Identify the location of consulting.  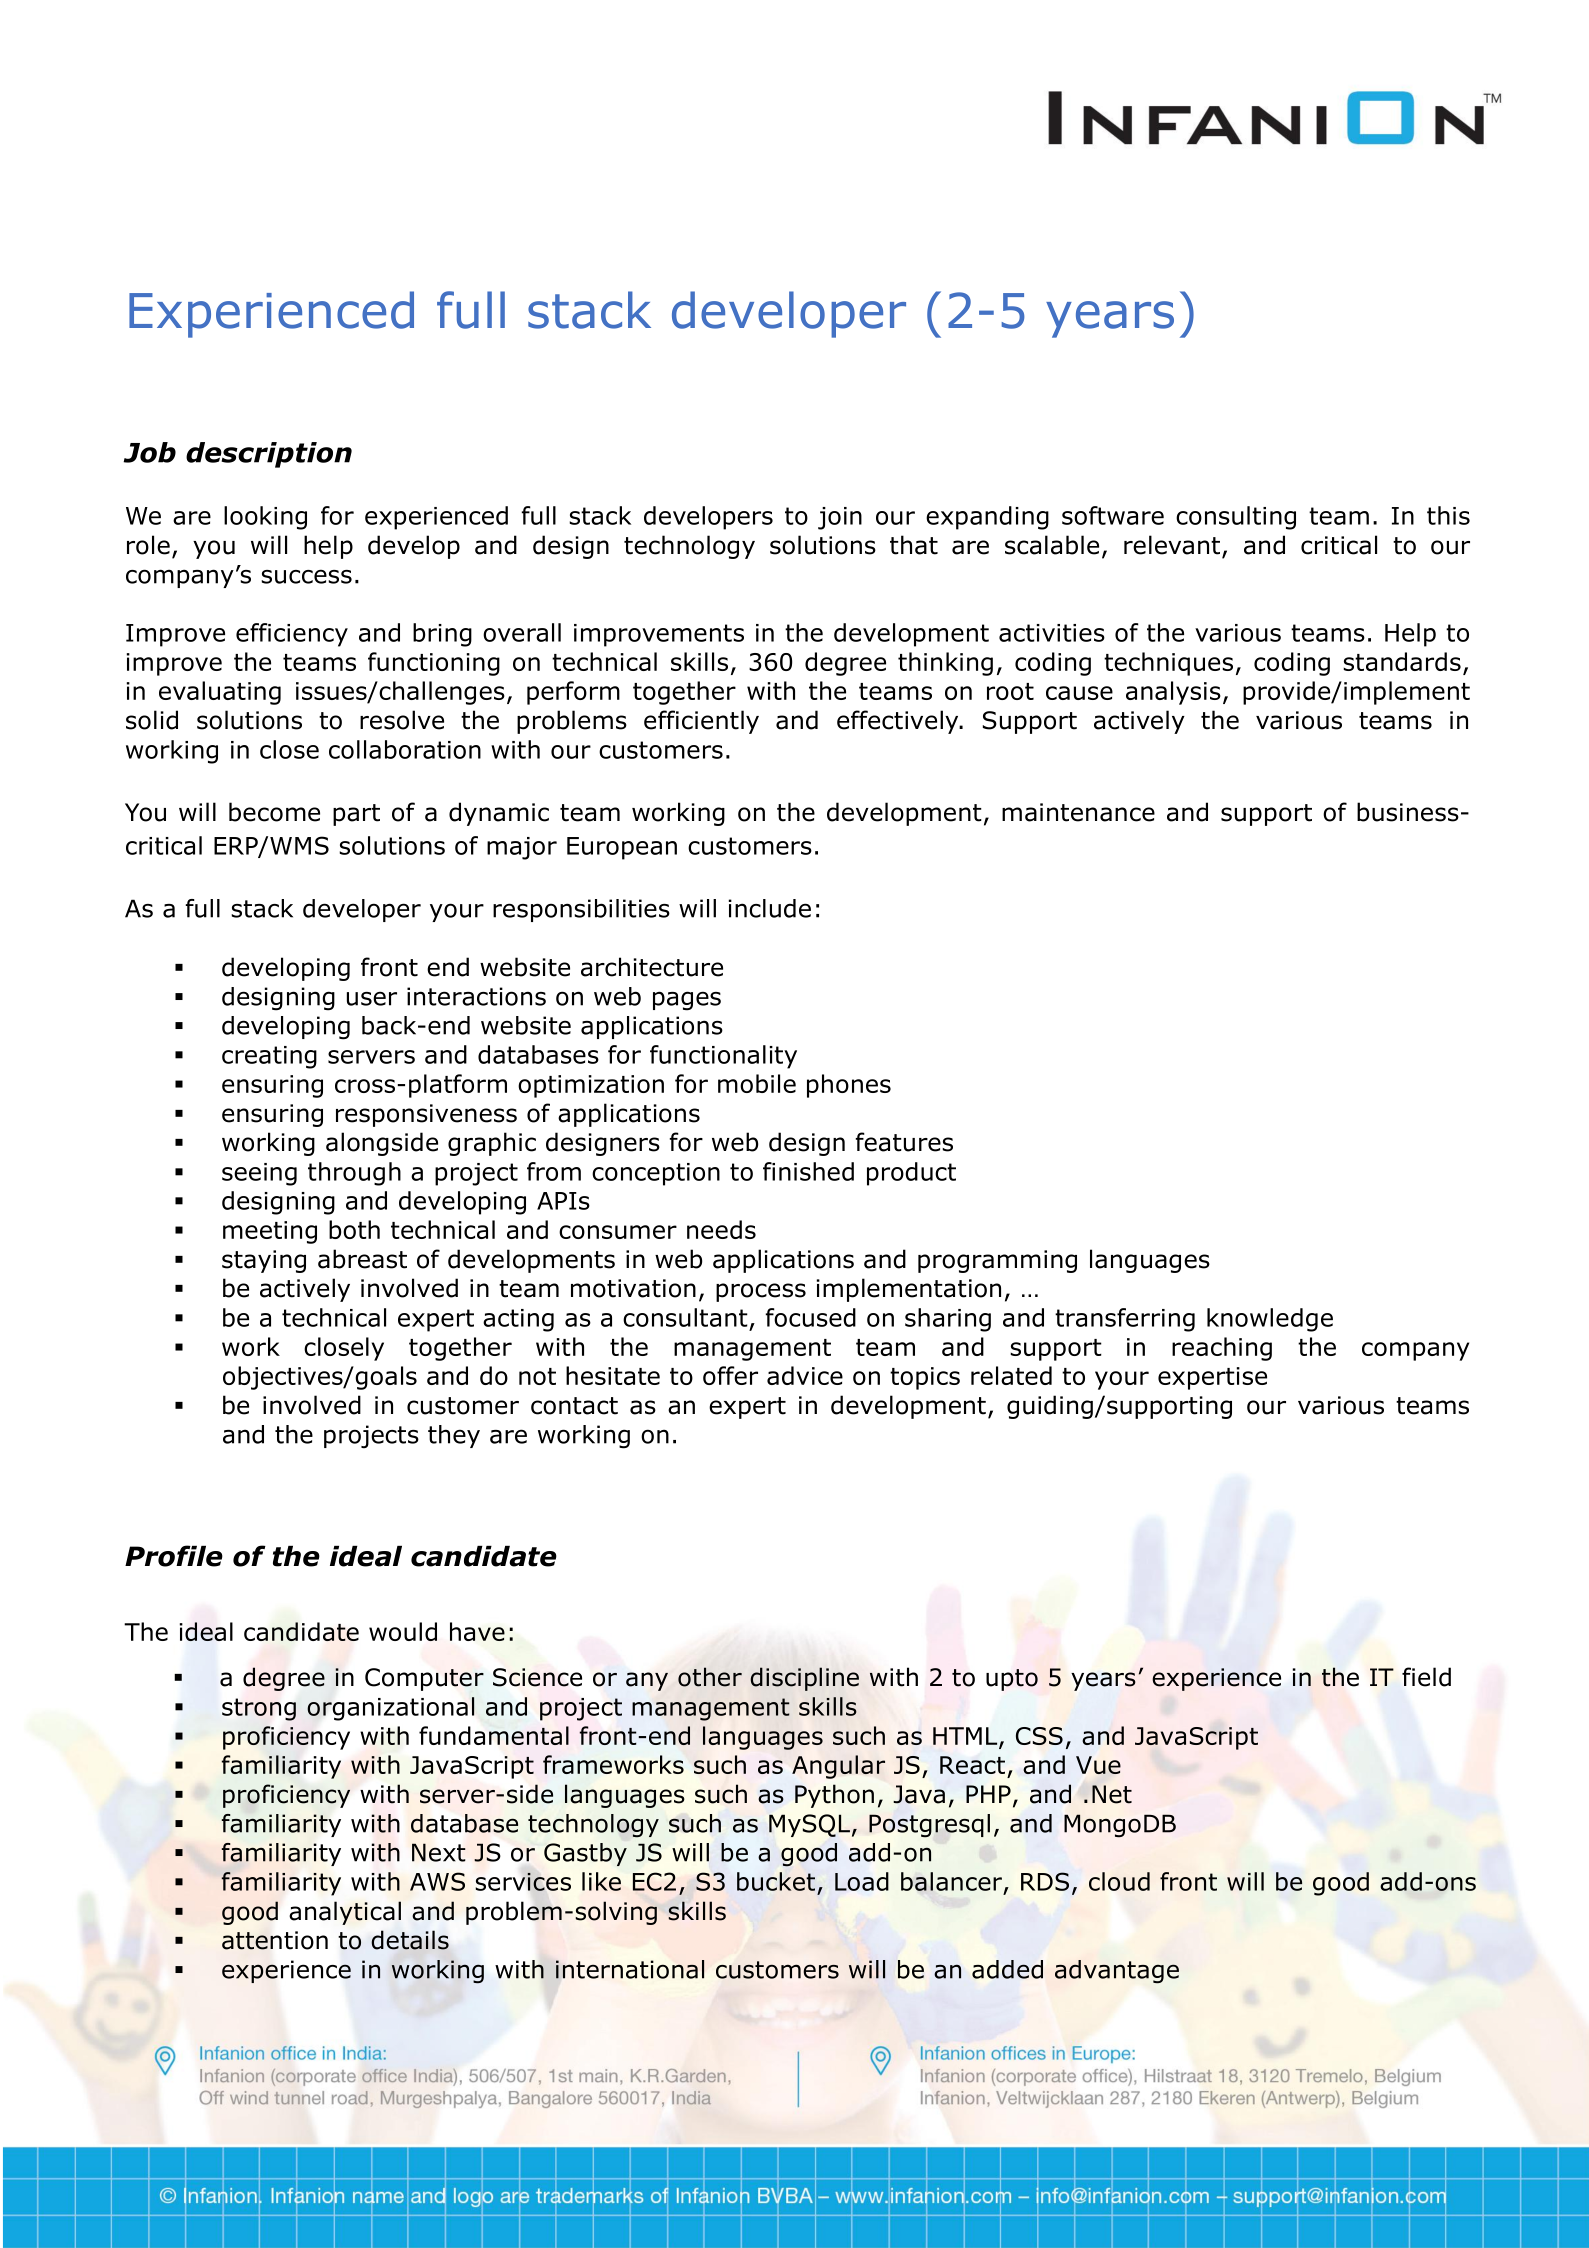
(1236, 518).
